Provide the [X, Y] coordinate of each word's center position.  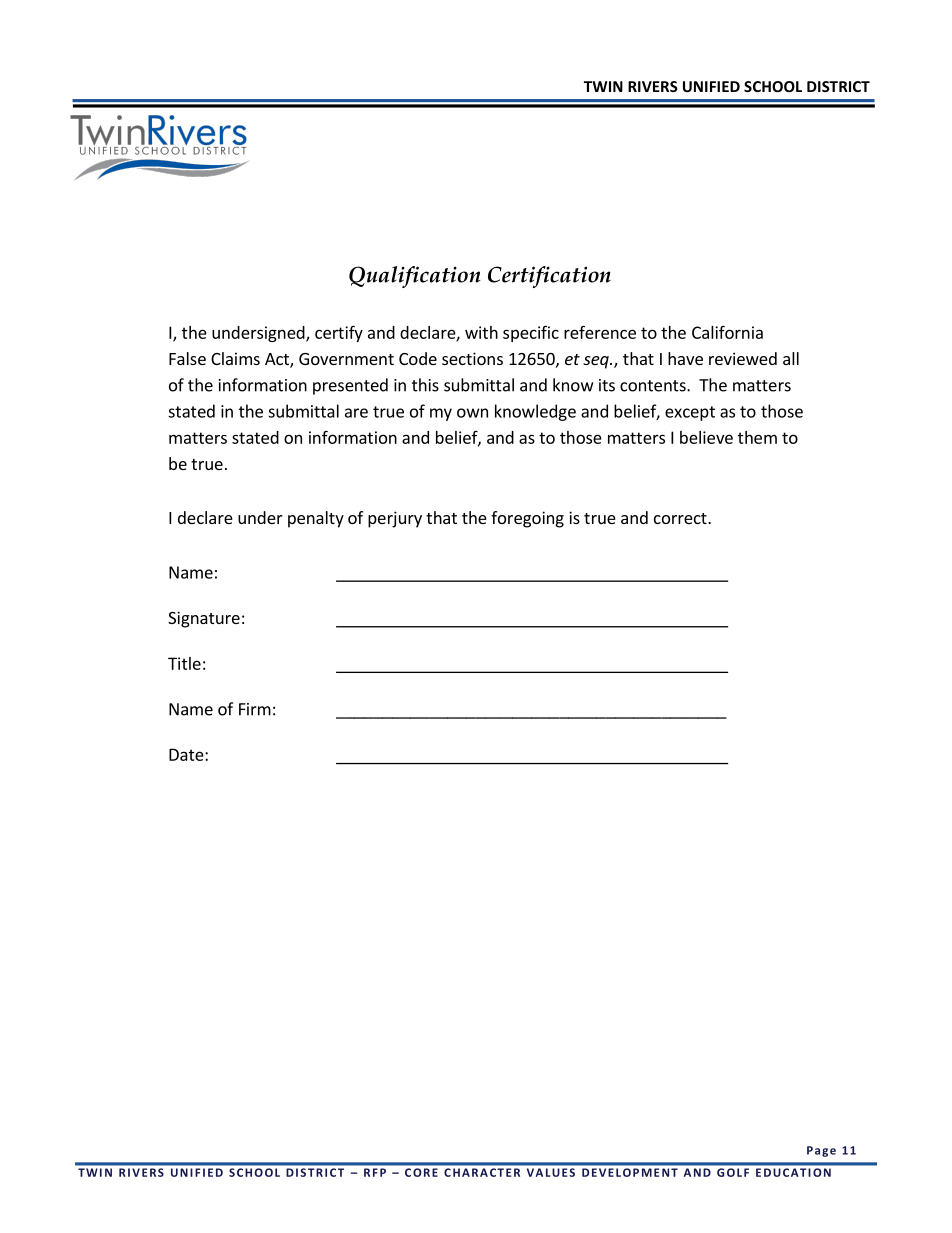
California [727, 332]
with [481, 332]
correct [681, 518]
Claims [235, 358]
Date [187, 754]
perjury [395, 519]
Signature [204, 619]
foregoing [527, 519]
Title [184, 663]
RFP [375, 1172]
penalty [316, 519]
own [472, 413]
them [757, 437]
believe [706, 437]
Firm [255, 709]
